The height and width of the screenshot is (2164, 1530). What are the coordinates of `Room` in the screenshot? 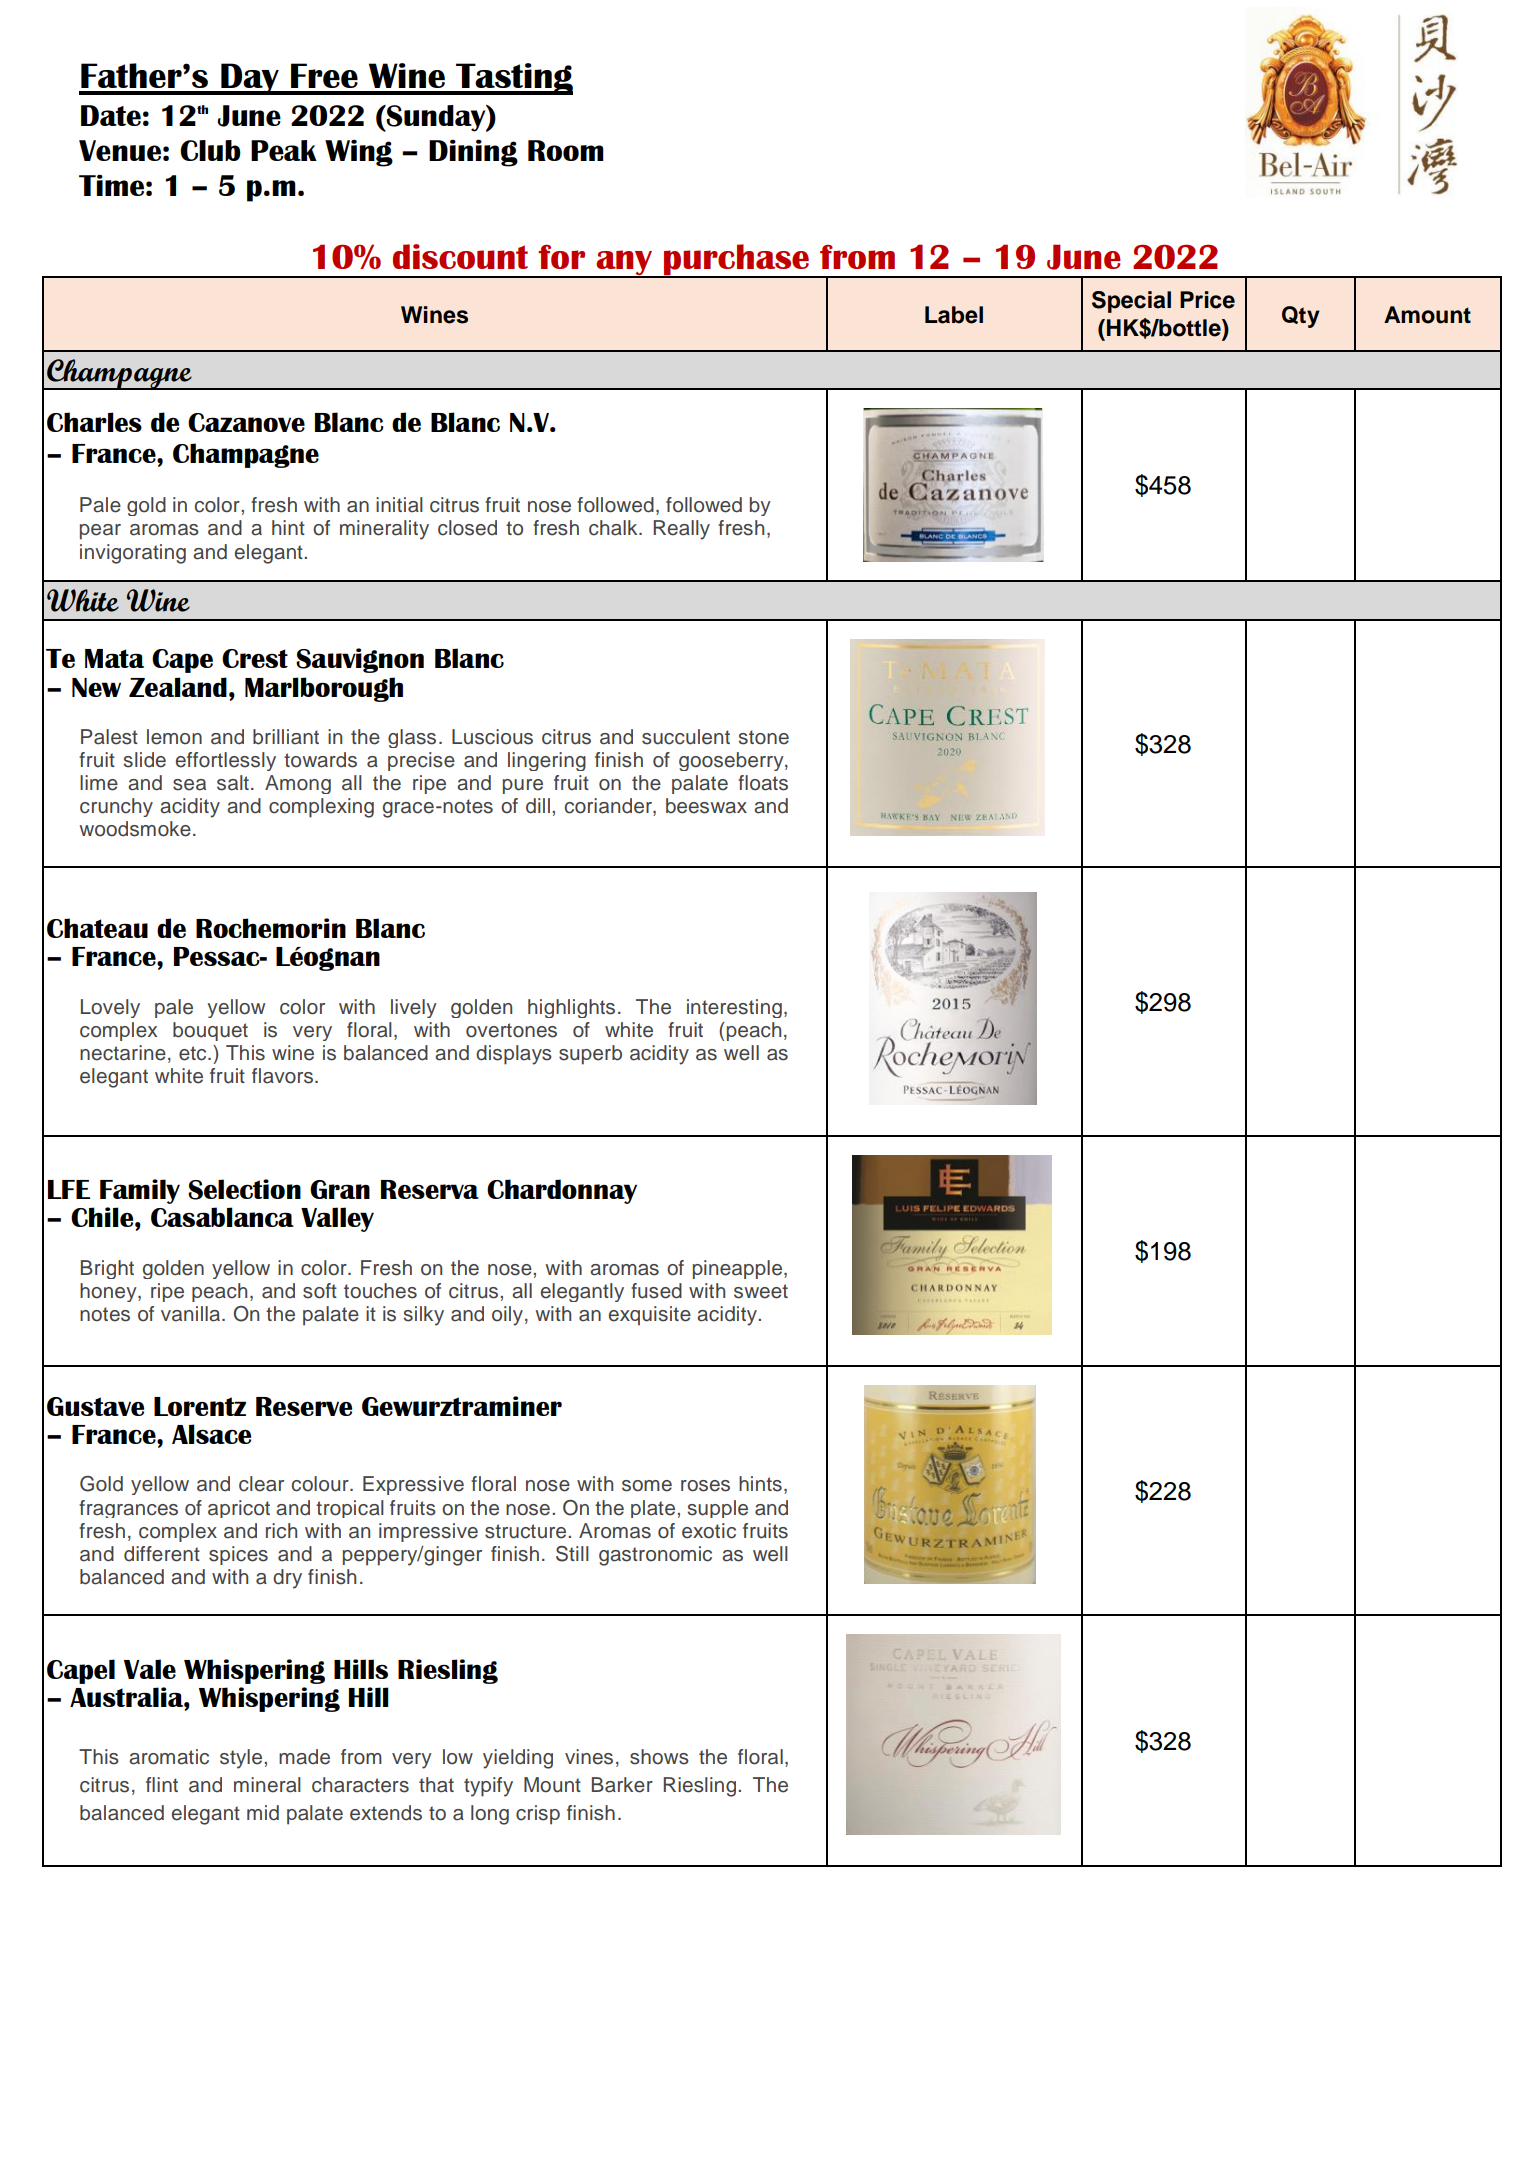 It's located at (566, 150).
